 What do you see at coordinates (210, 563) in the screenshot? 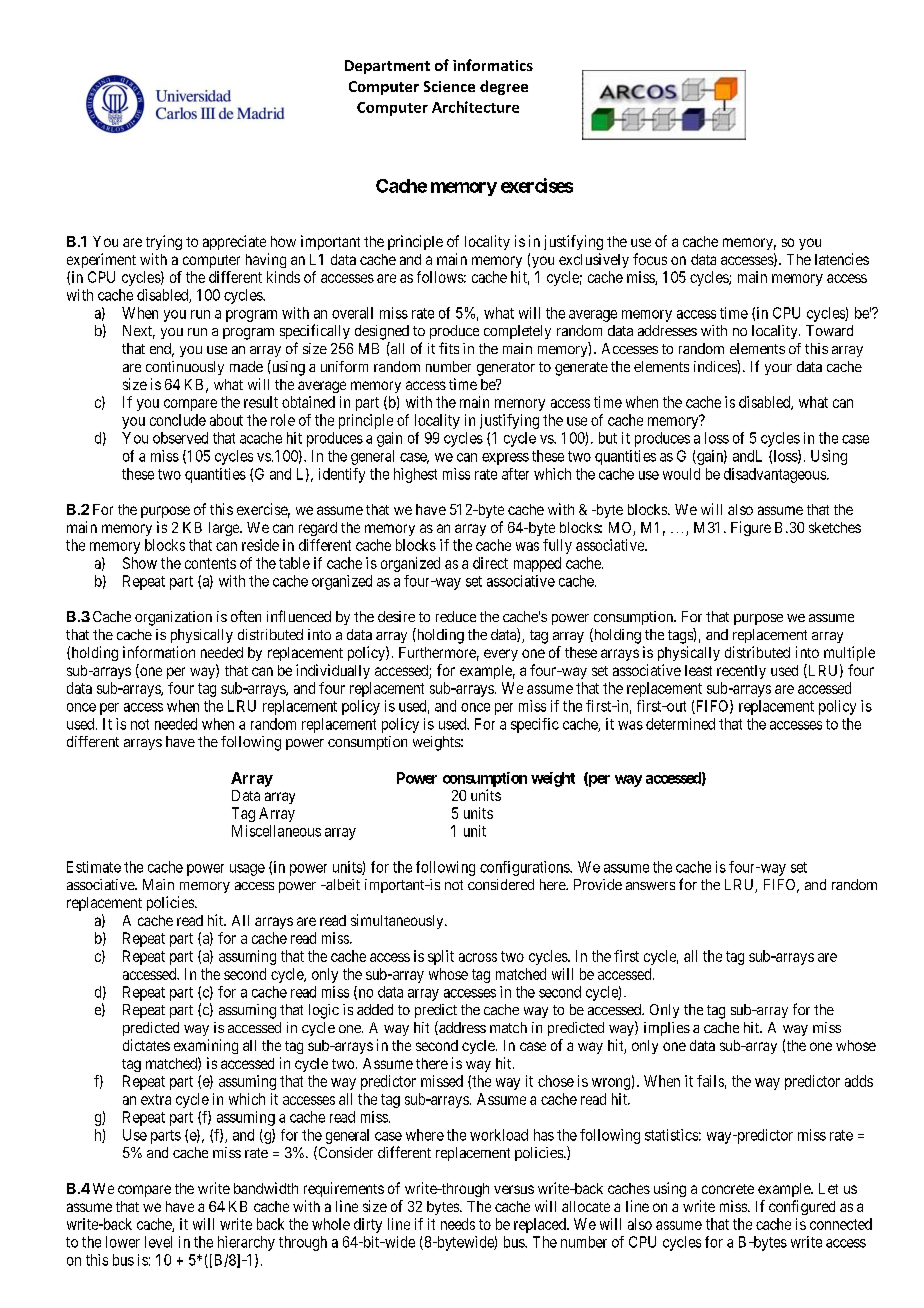
I see `contents` at bounding box center [210, 563].
